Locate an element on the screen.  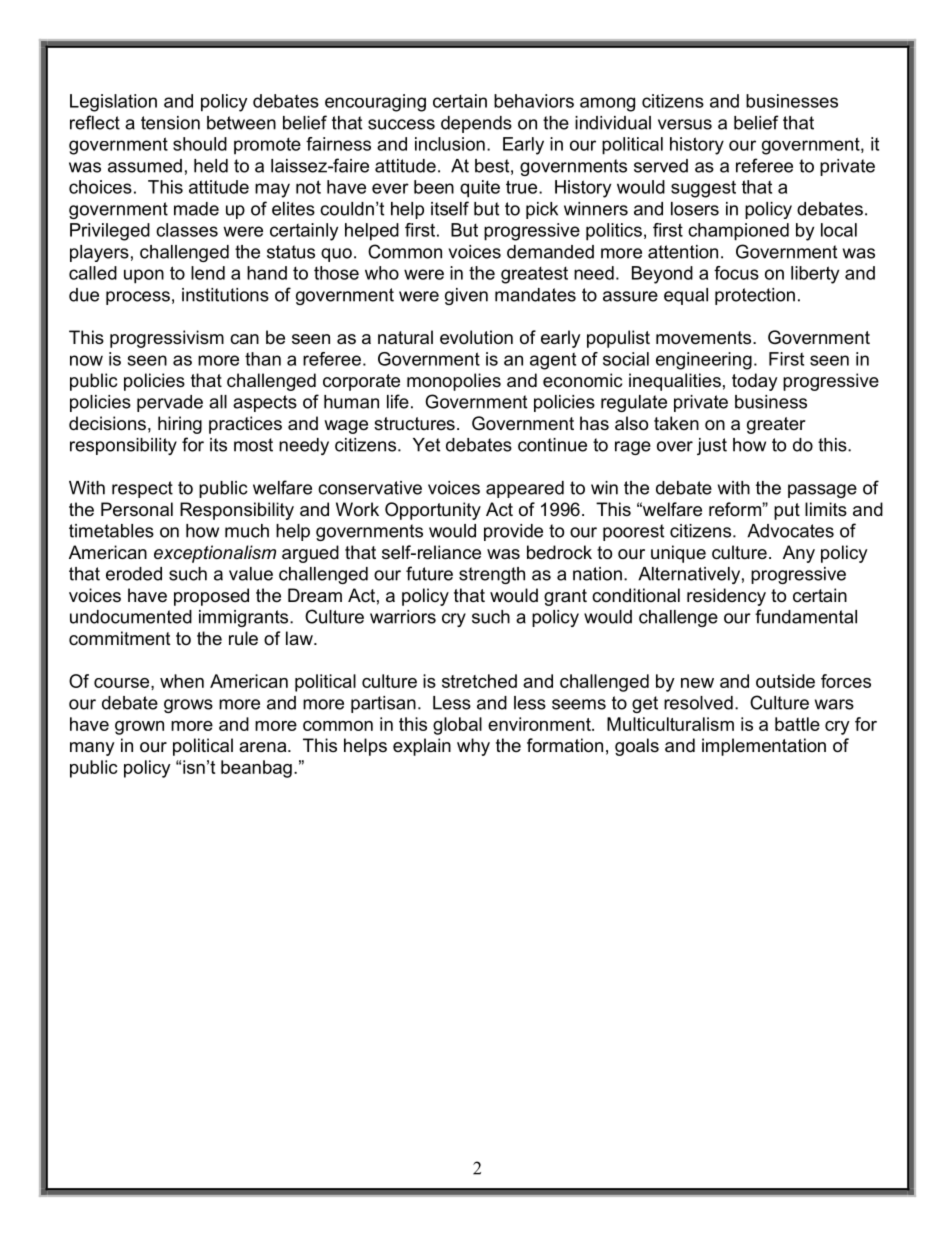
focus is located at coordinates (736, 273).
